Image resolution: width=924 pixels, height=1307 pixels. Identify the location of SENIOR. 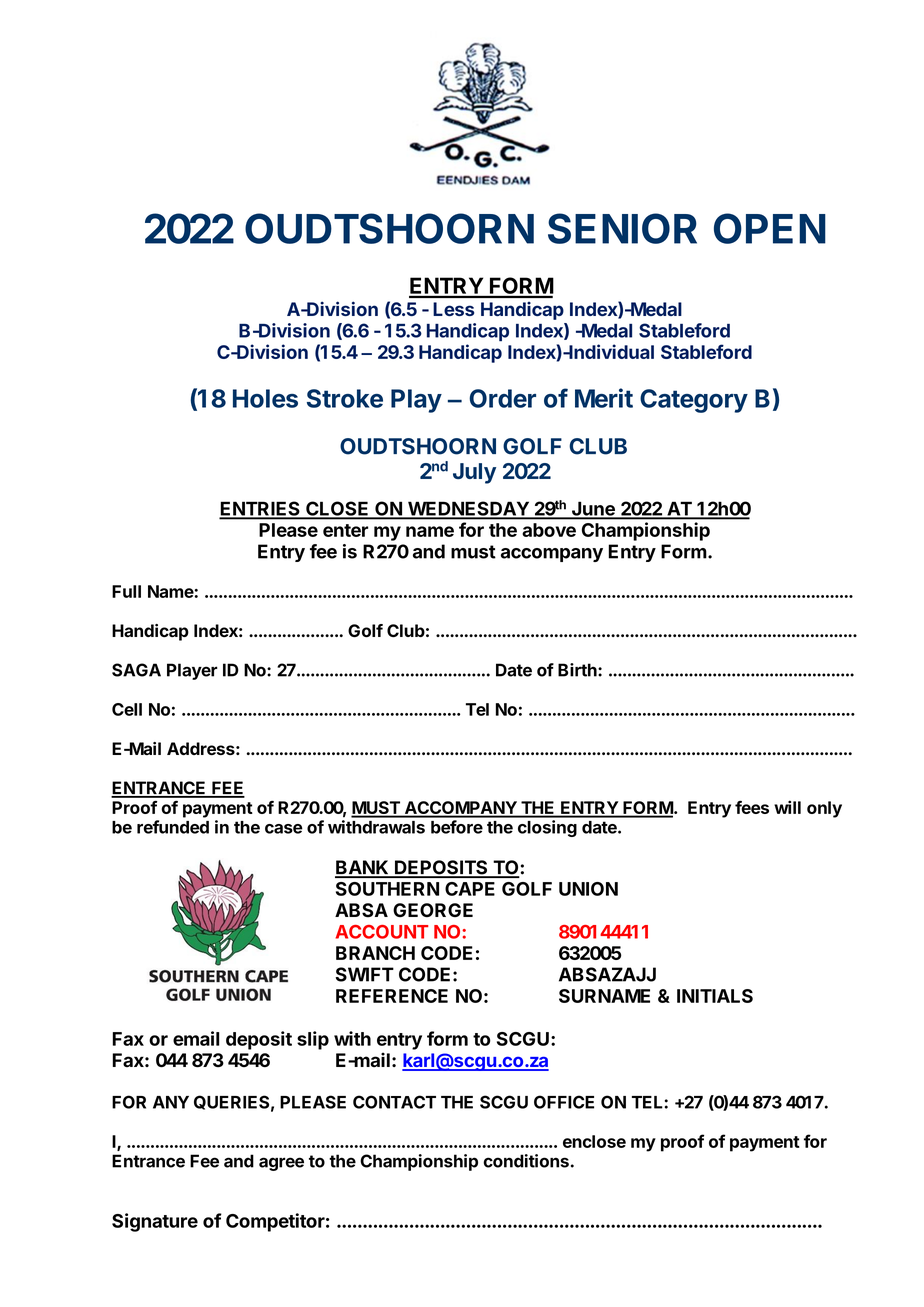
(622, 228).
